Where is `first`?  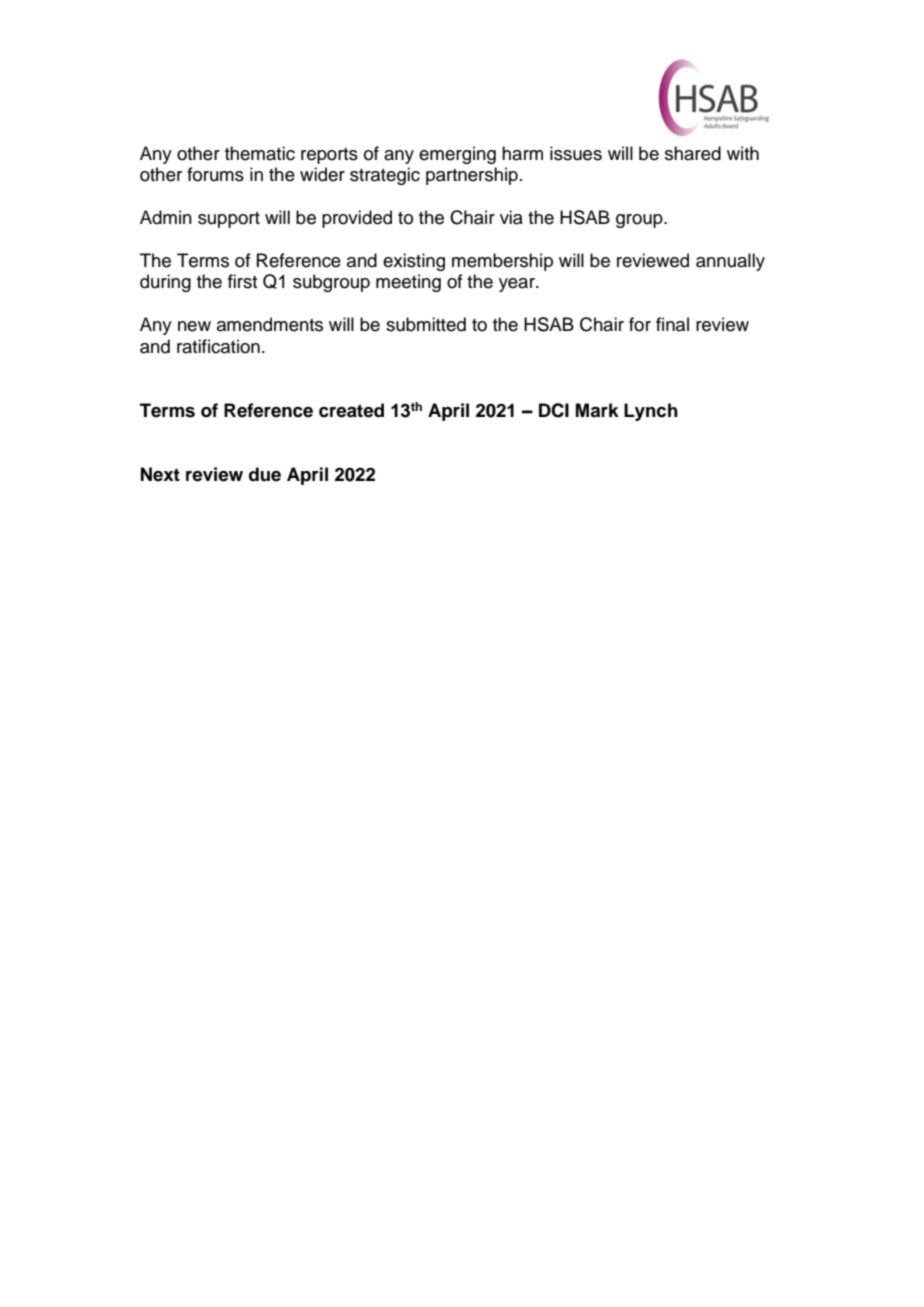 first is located at coordinates (242, 281).
